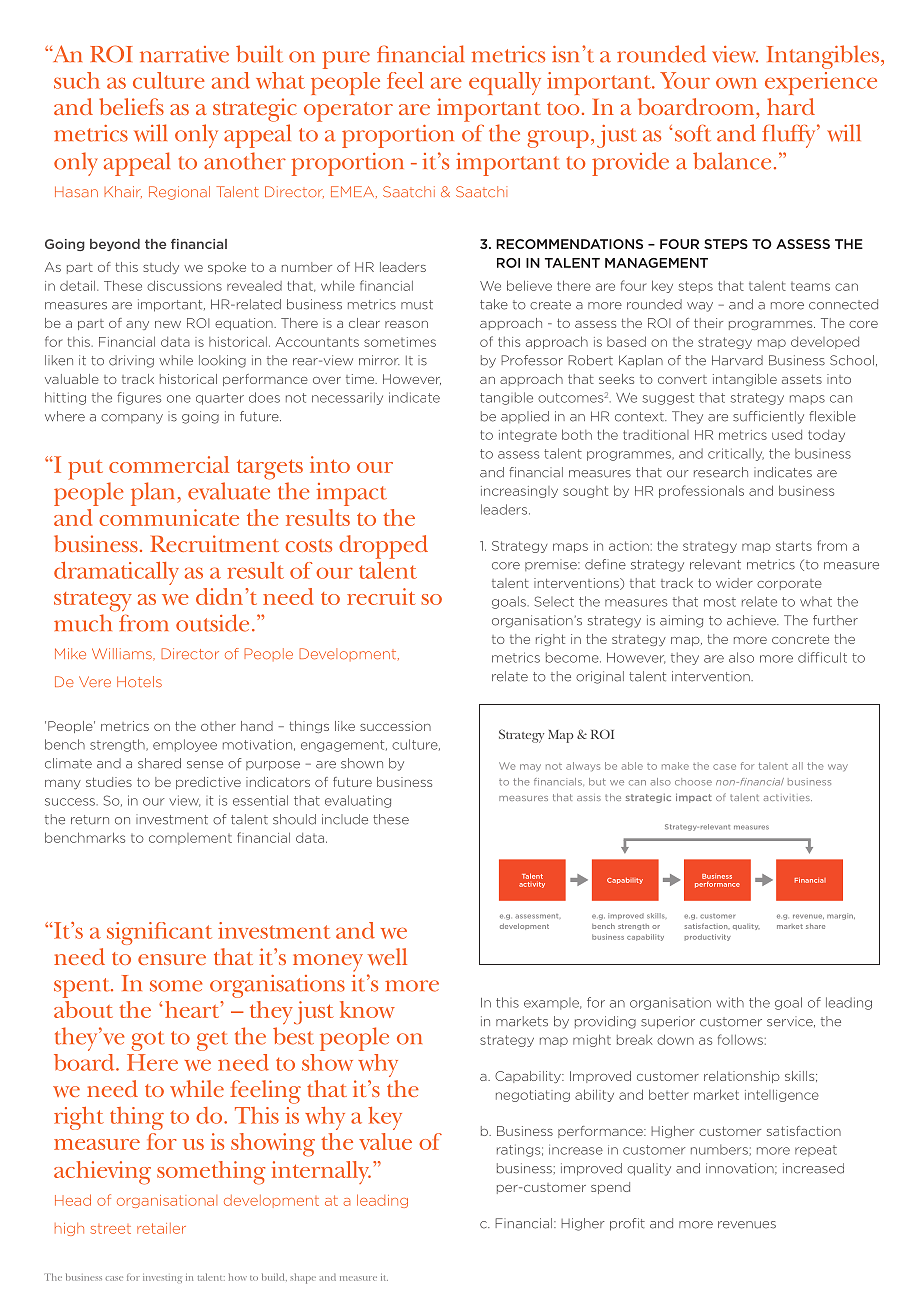 The width and height of the page is (924, 1308). I want to click on become, so click(573, 657).
